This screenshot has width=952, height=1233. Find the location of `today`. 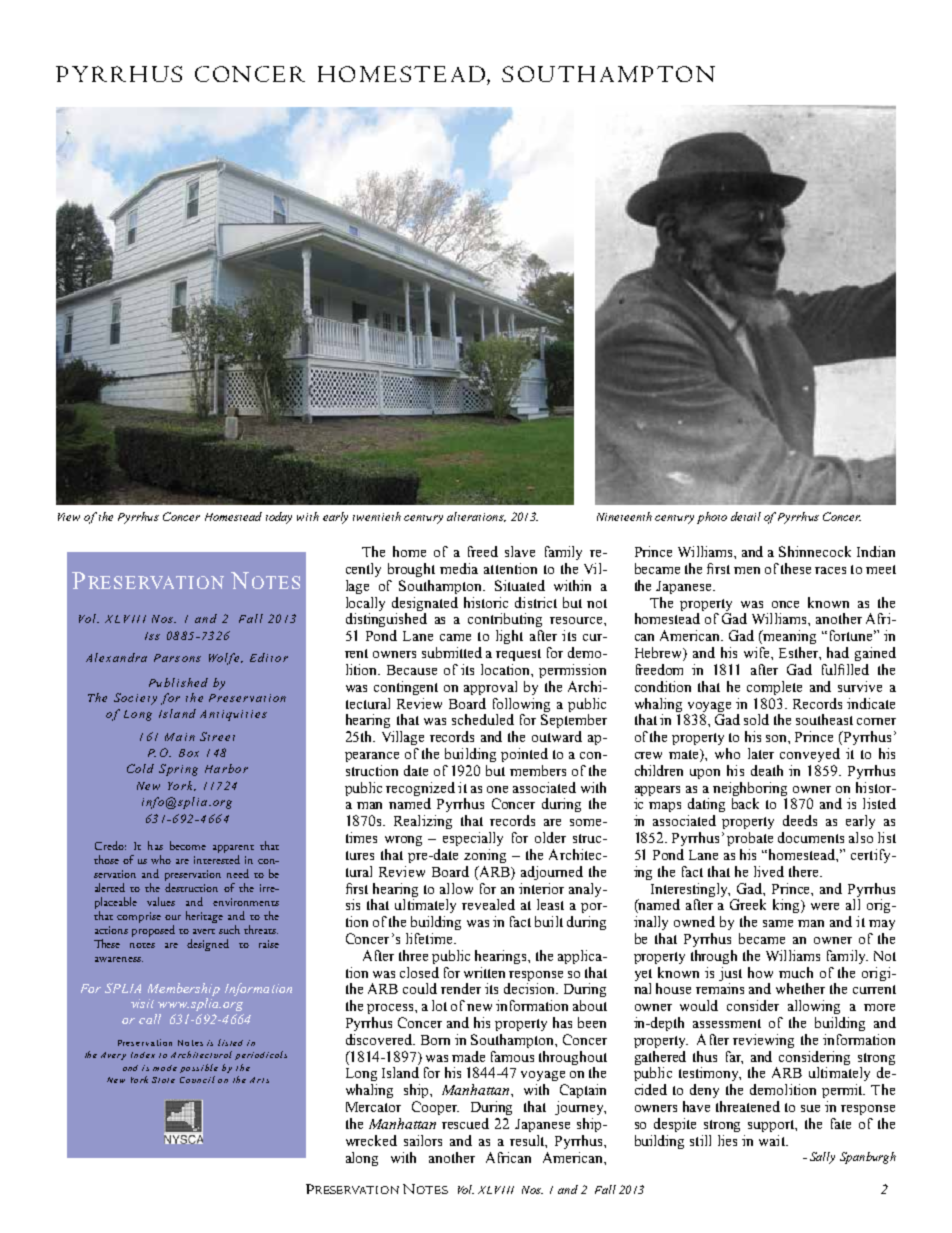

today is located at coordinates (279, 518).
